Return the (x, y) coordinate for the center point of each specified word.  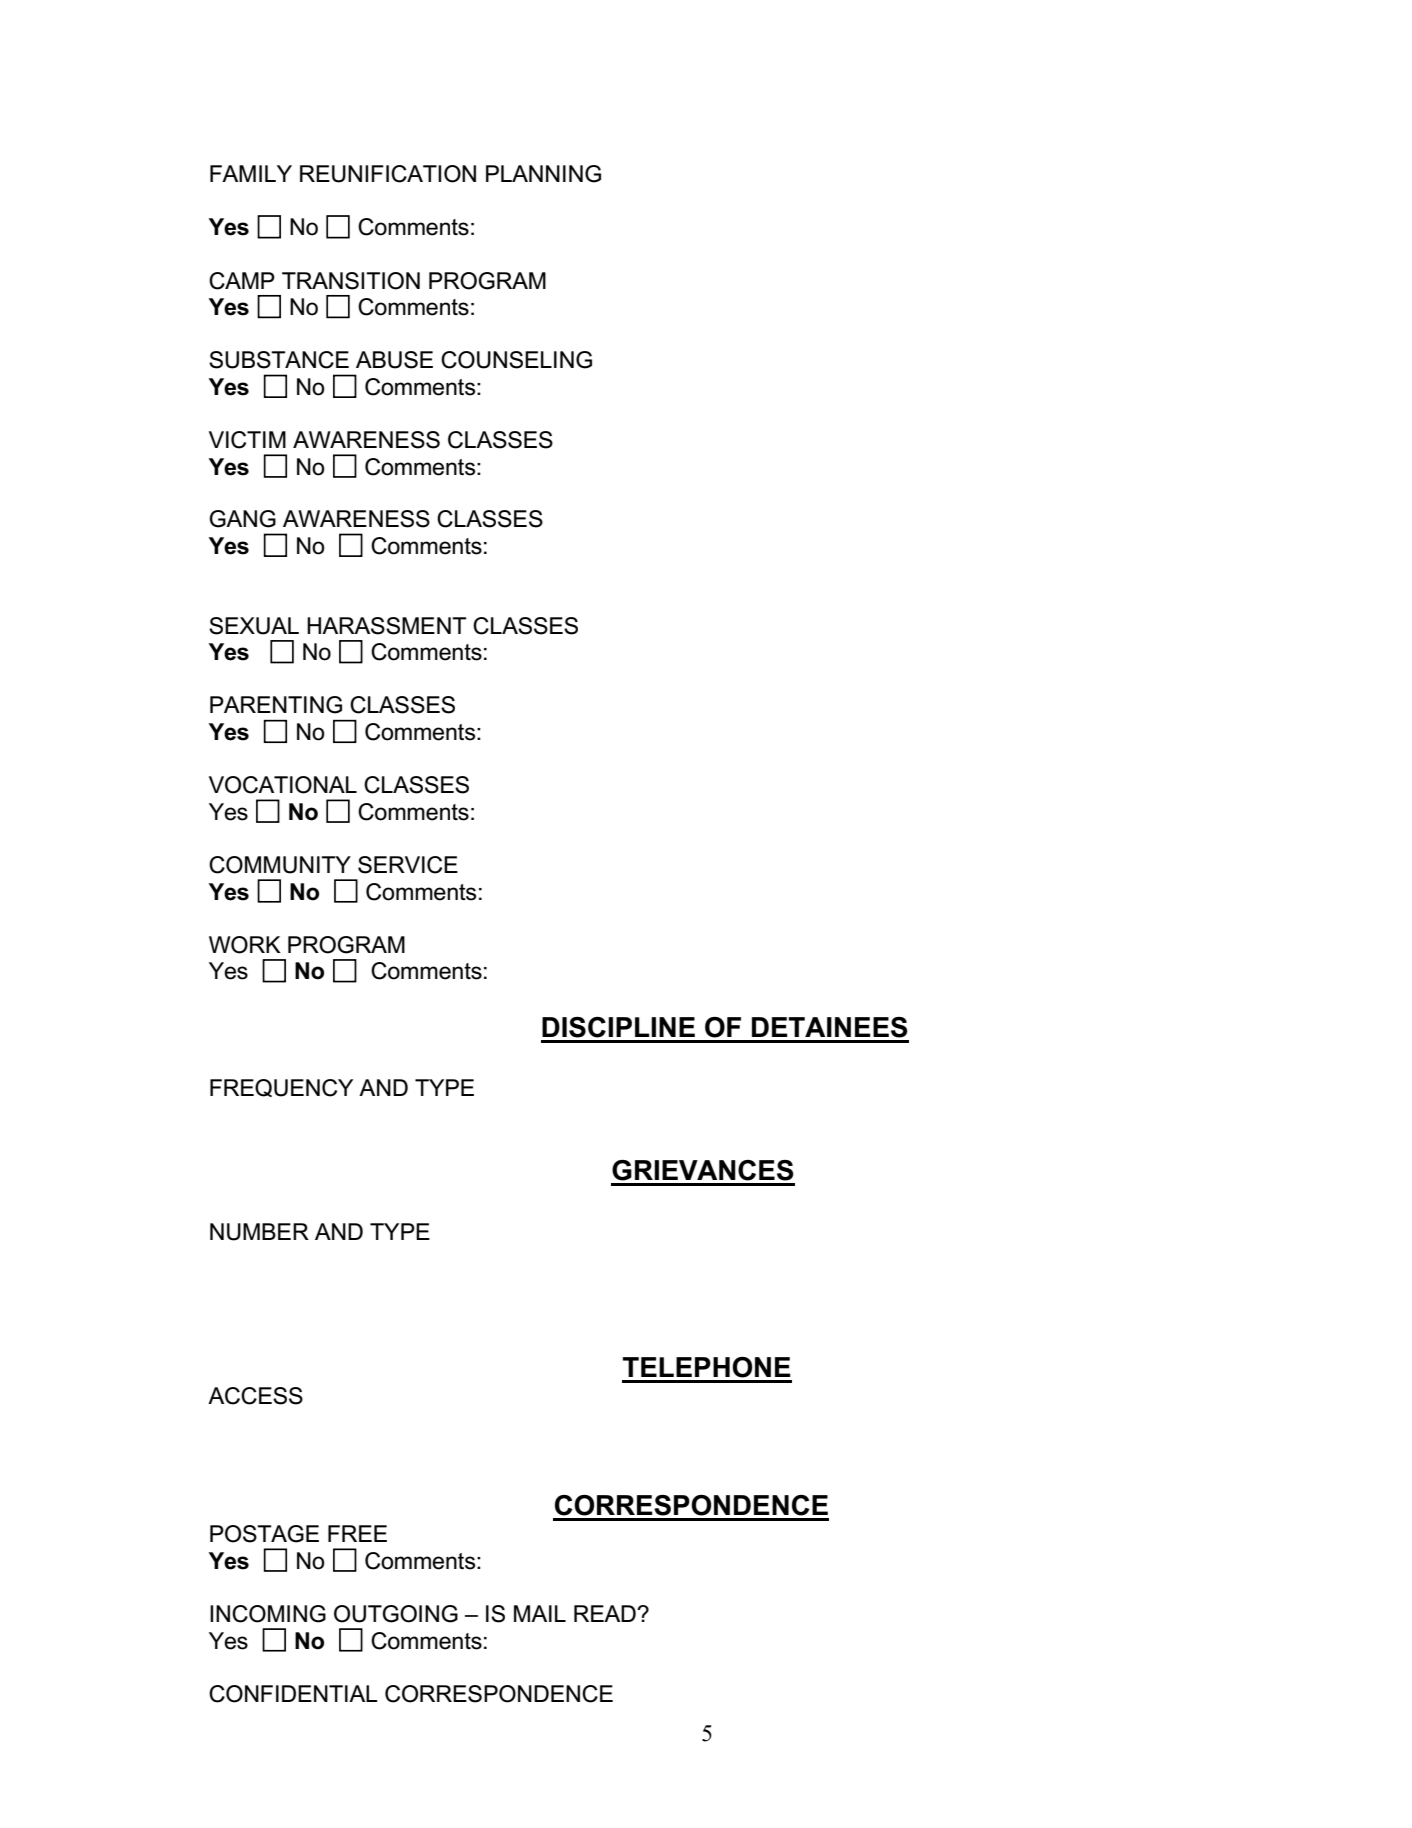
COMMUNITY (280, 865)
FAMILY (251, 173)
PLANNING (543, 174)
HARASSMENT (387, 626)
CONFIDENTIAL (293, 1694)
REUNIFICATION (388, 174)
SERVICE (408, 865)
